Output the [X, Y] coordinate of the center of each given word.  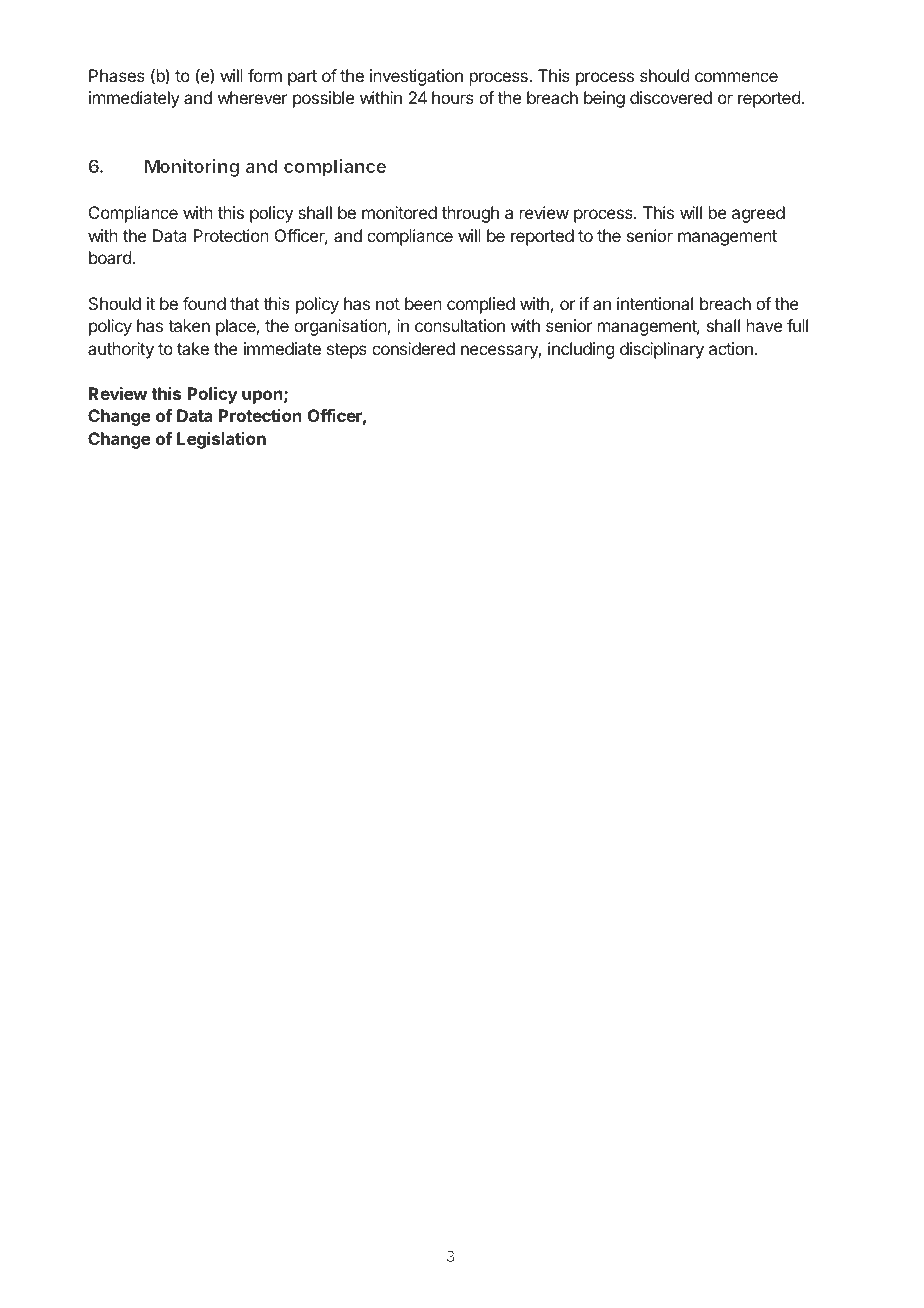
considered [413, 348]
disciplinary [662, 350]
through [470, 214]
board [110, 257]
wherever [253, 97]
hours [453, 97]
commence [736, 77]
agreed [758, 214]
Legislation [221, 440]
